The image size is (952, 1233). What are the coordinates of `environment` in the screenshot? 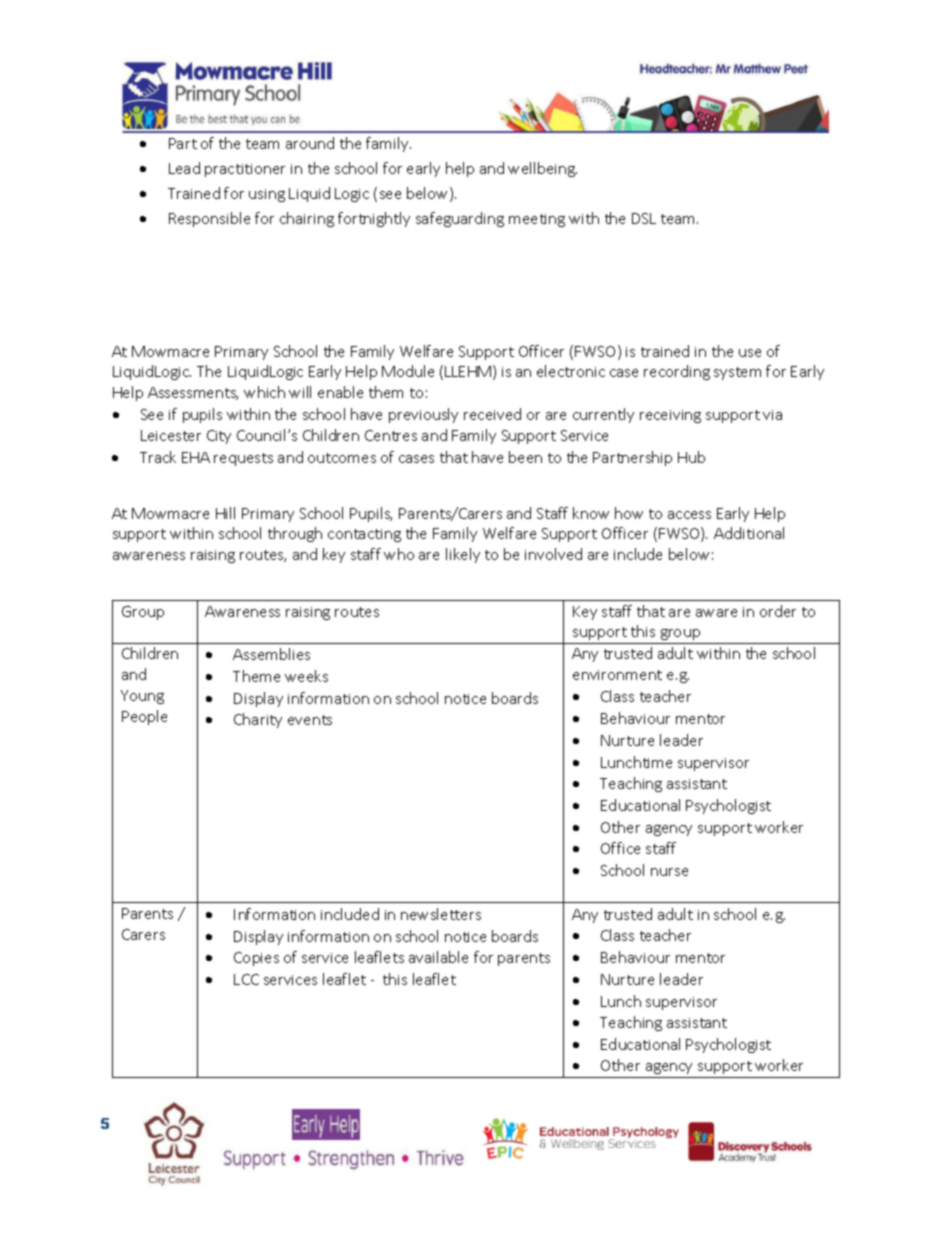 It's located at (617, 675).
